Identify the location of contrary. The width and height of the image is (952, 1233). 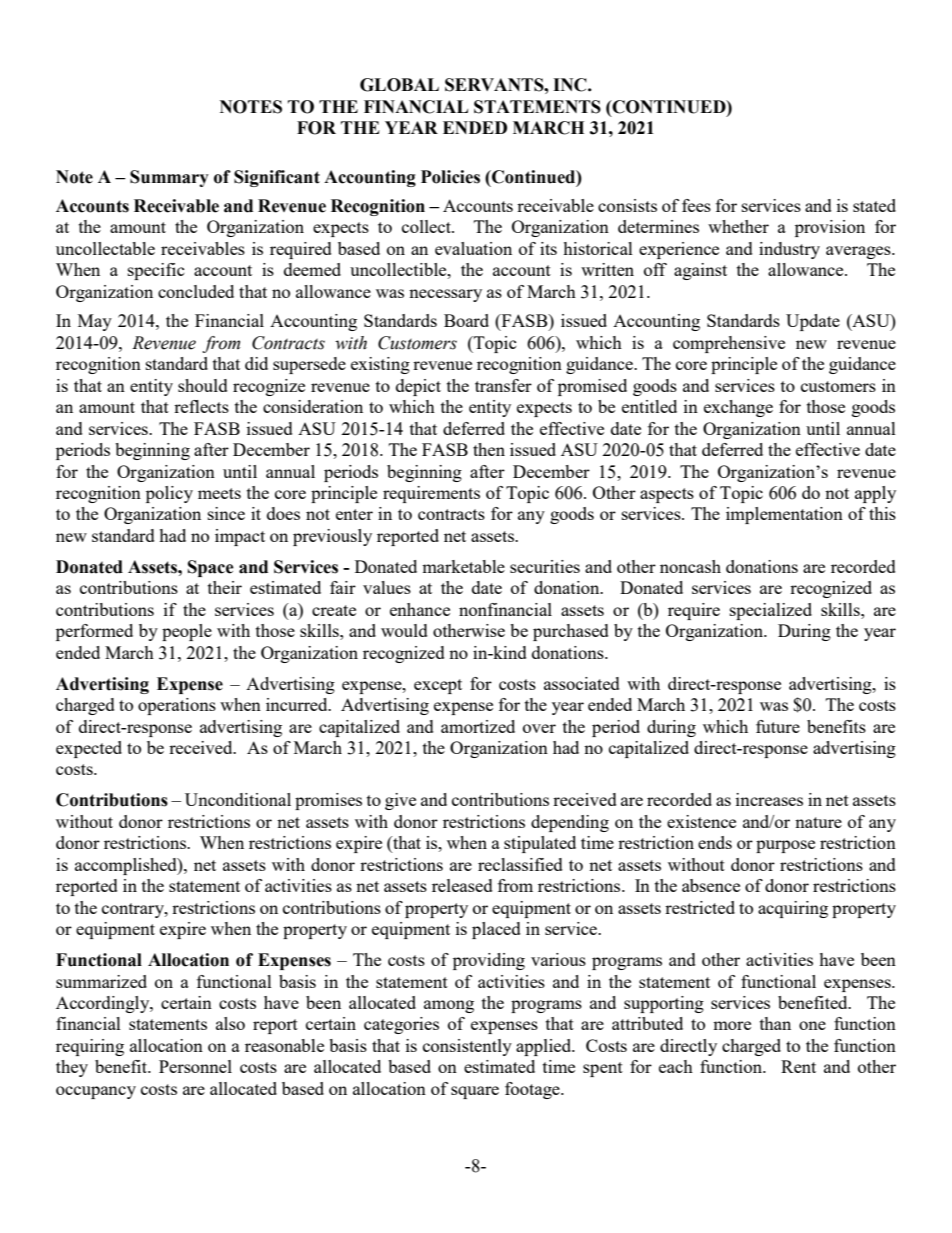
(134, 910).
